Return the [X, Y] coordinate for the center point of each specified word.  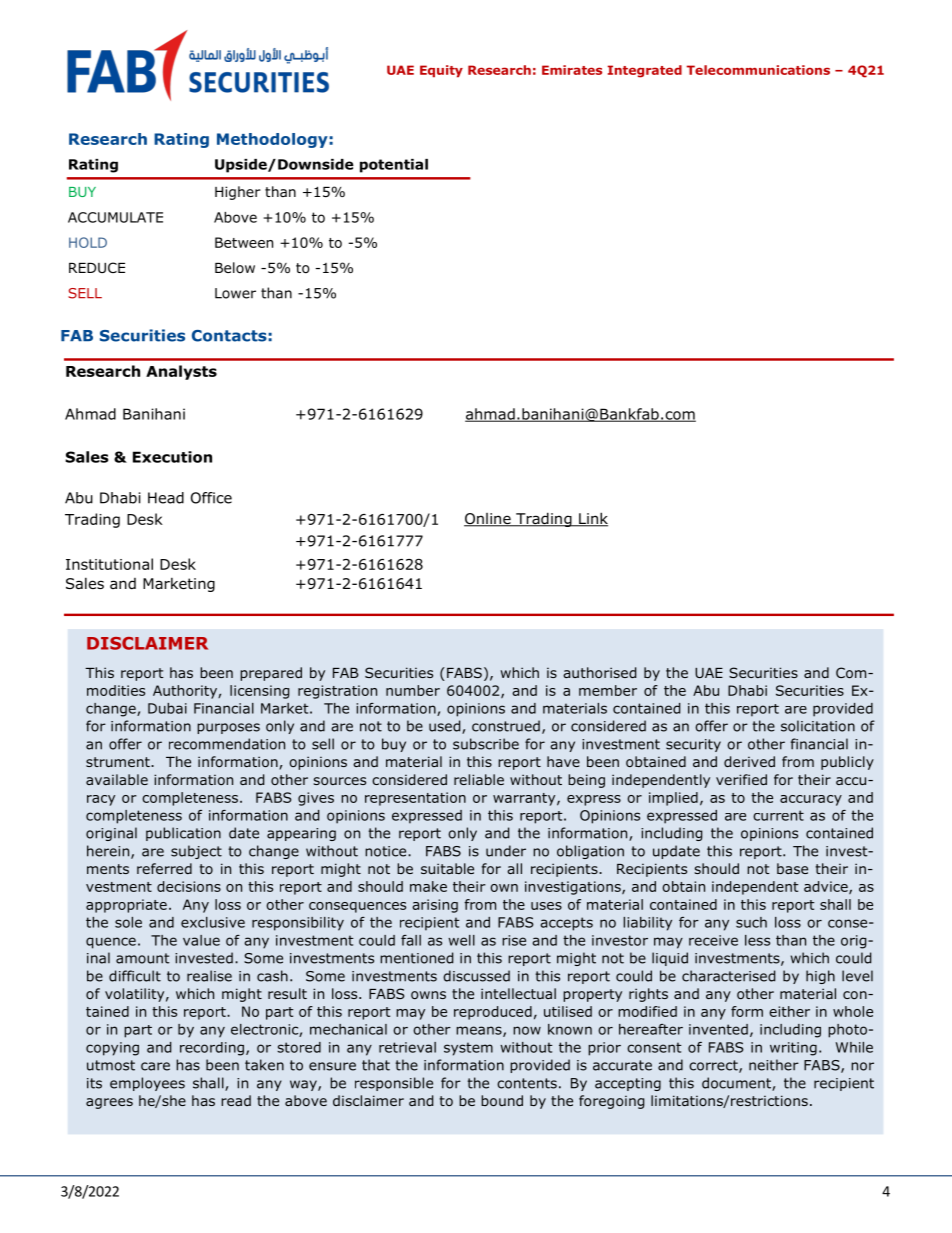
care [155, 1066]
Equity [441, 71]
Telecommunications [758, 70]
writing [793, 1049]
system [468, 1049]
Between [244, 242]
